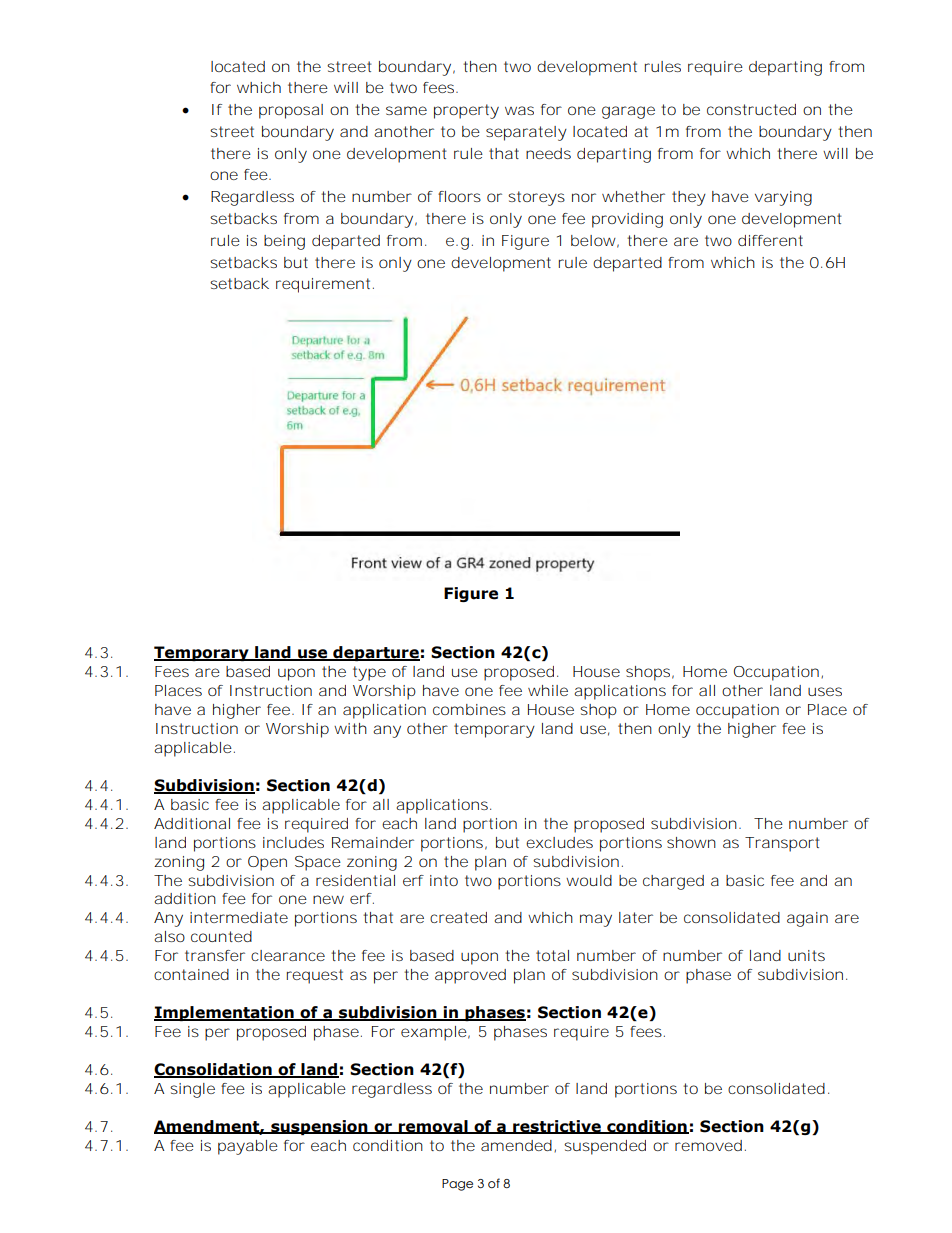 The width and height of the page is (952, 1233). Describe the element at coordinates (526, 133) in the page. I see `separately` at that location.
